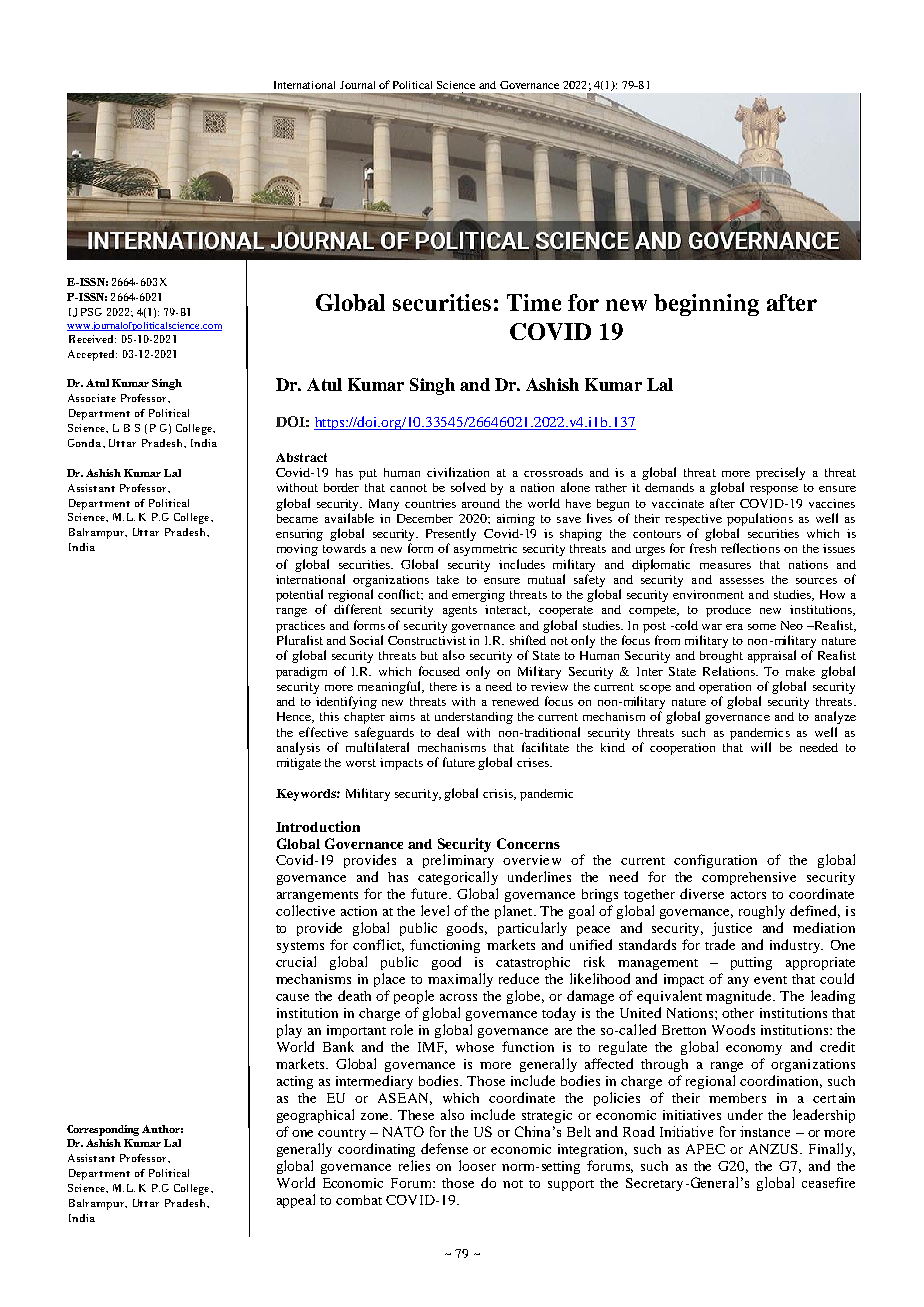  Describe the element at coordinates (534, 302) in the screenshot. I see `Time` at that location.
